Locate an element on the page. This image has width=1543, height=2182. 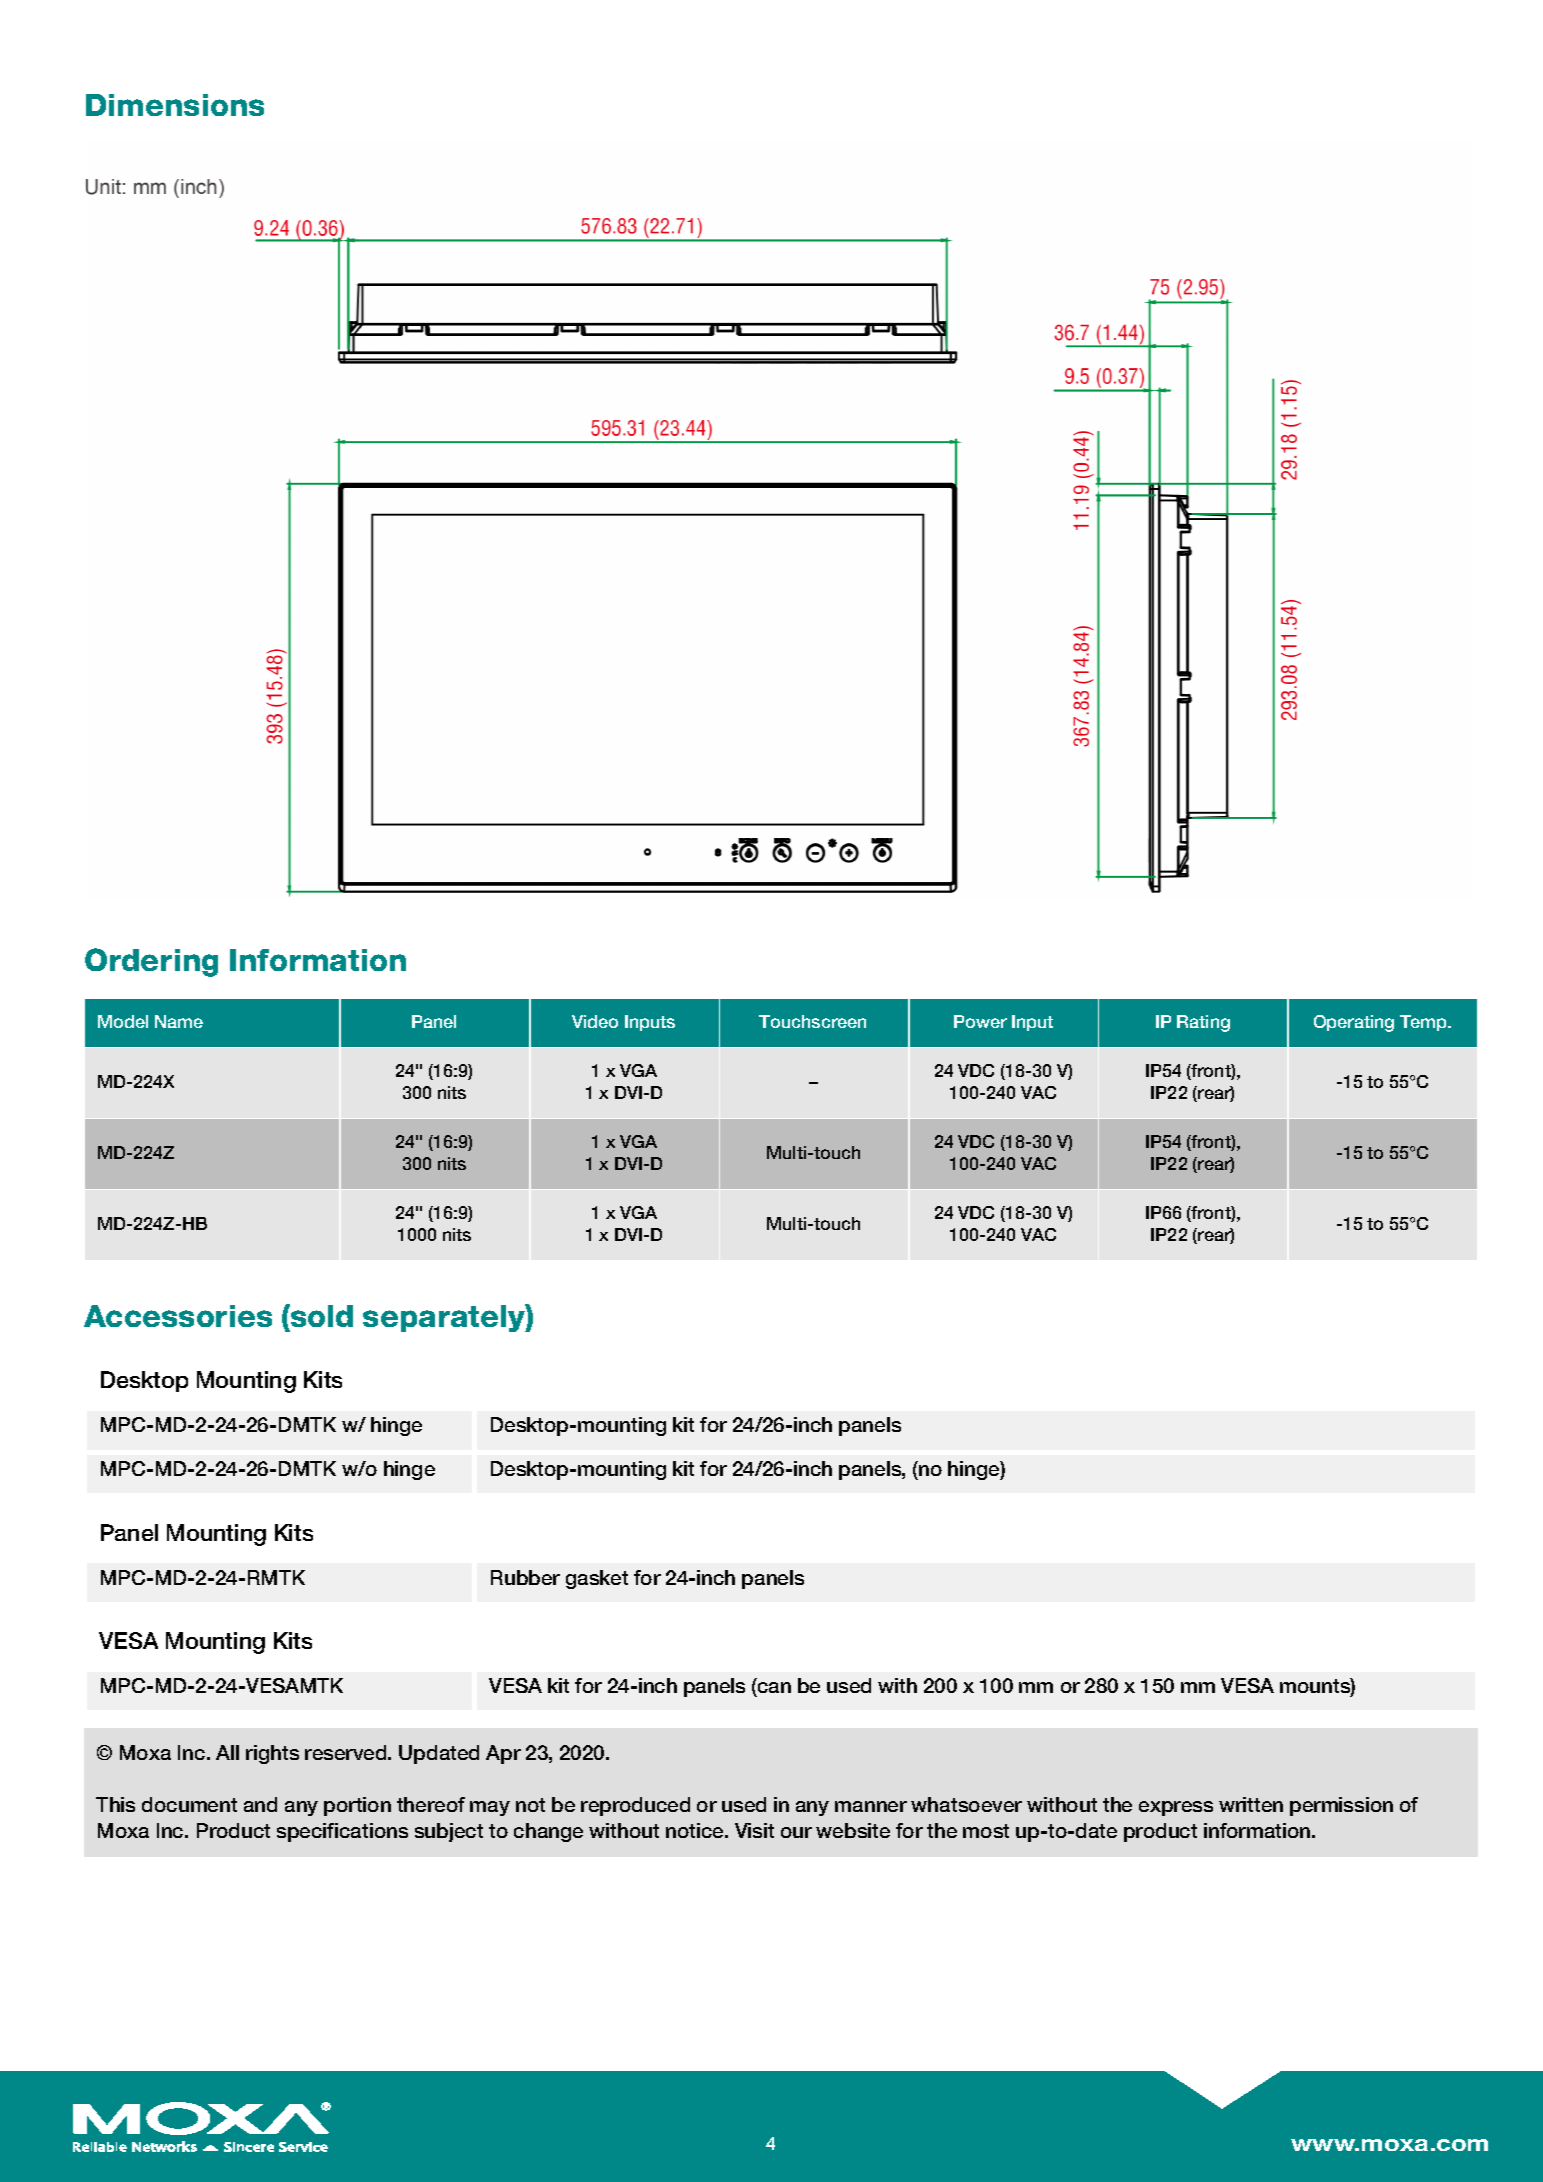
Power is located at coordinates (980, 1021).
